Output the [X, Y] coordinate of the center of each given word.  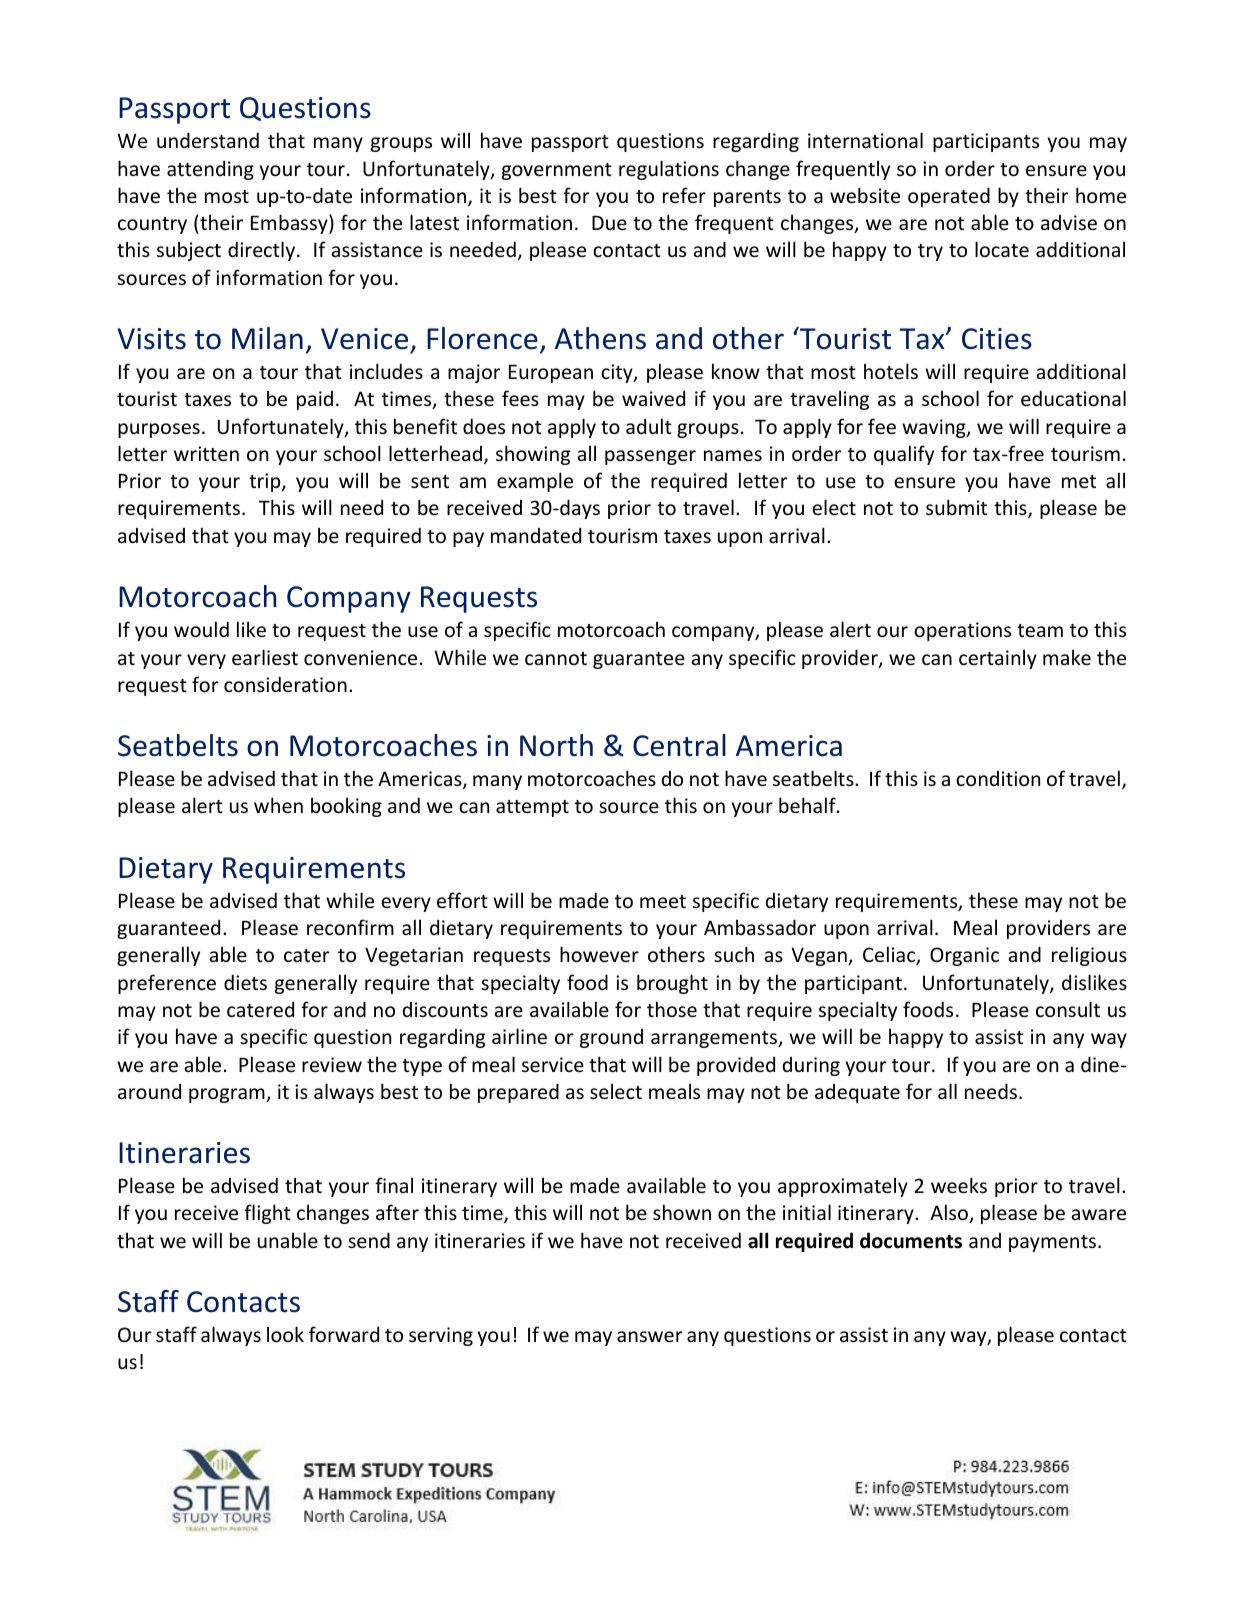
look [285, 1334]
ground [611, 1038]
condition [998, 778]
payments [1052, 1243]
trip [266, 482]
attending [210, 170]
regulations [669, 170]
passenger [650, 457]
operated [949, 197]
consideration [285, 684]
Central [679, 745]
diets [245, 982]
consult [1068, 1009]
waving [935, 428]
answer [649, 1336]
